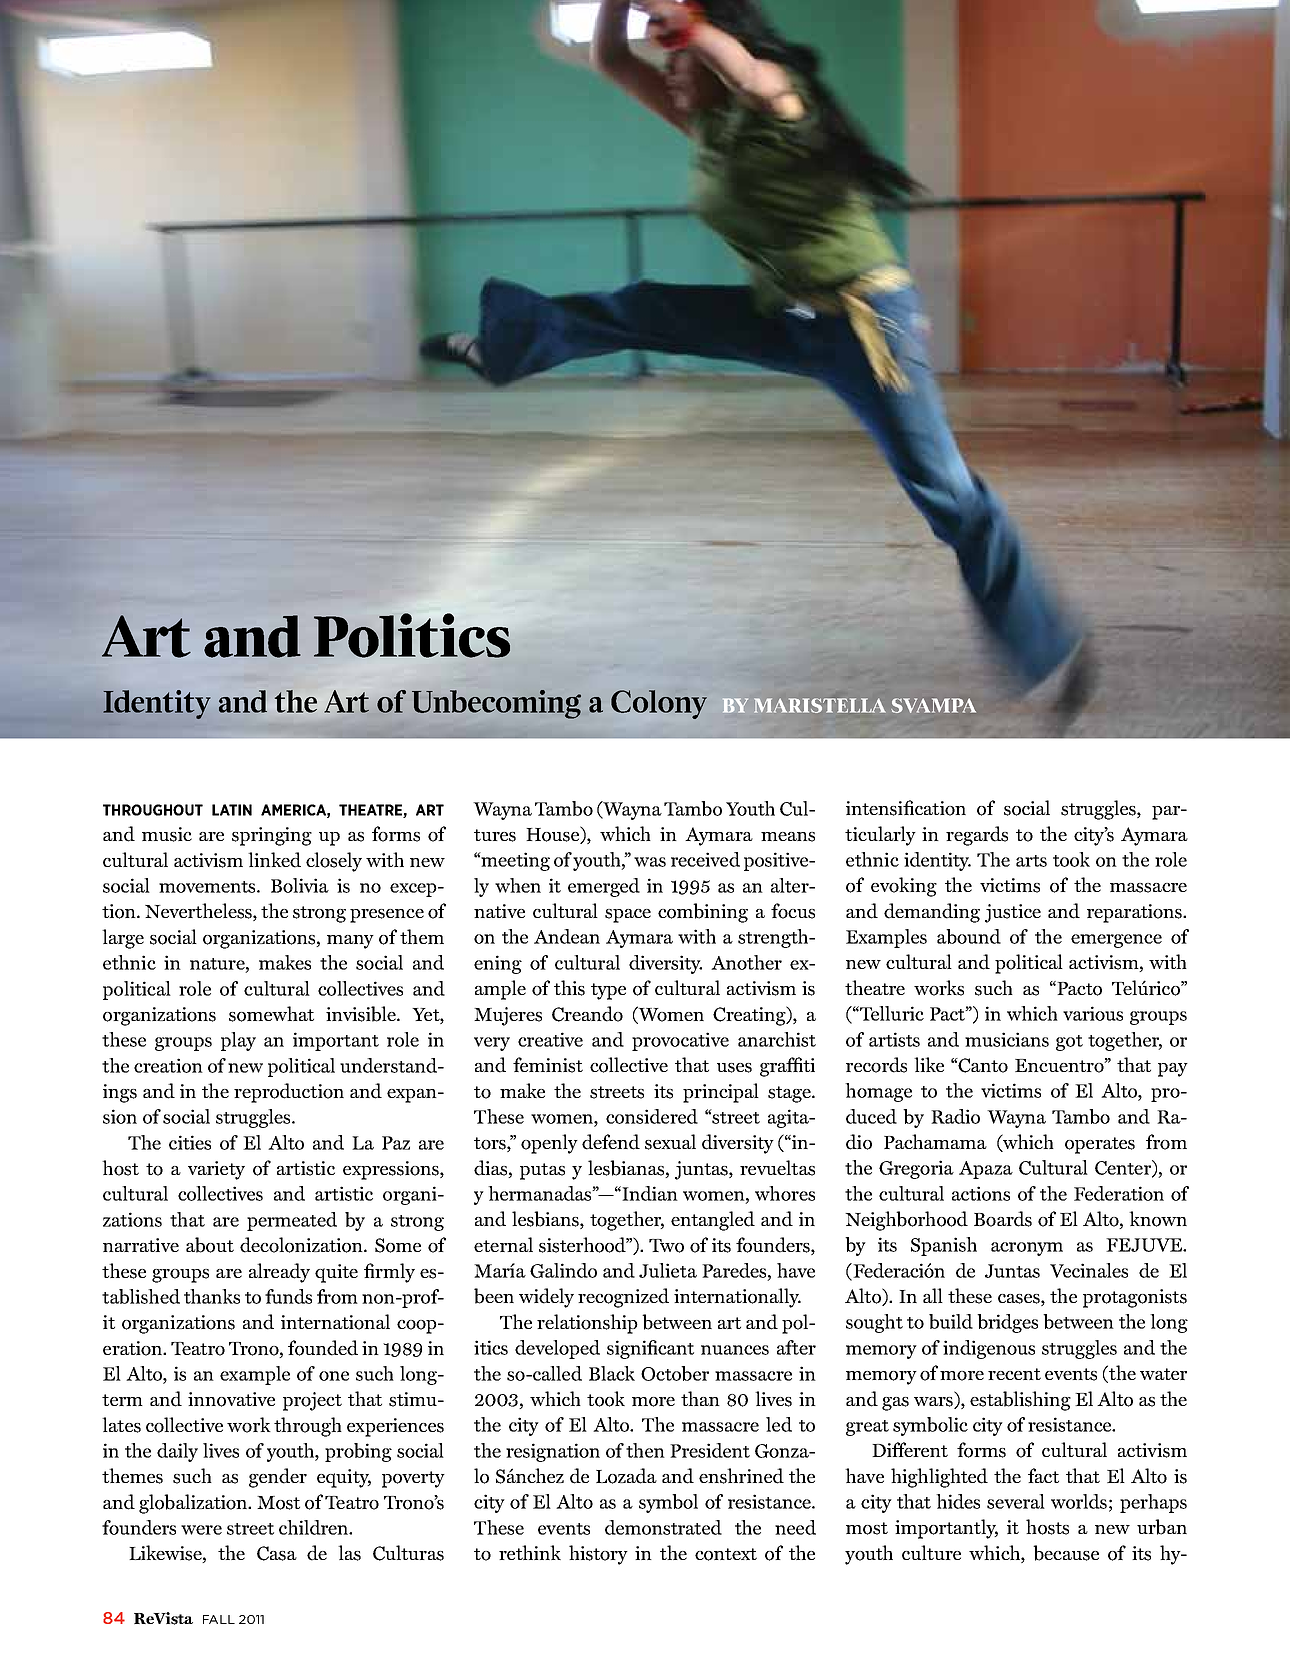 Image resolution: width=1290 pixels, height=1676 pixels. What do you see at coordinates (598, 1555) in the screenshot?
I see `history` at bounding box center [598, 1555].
